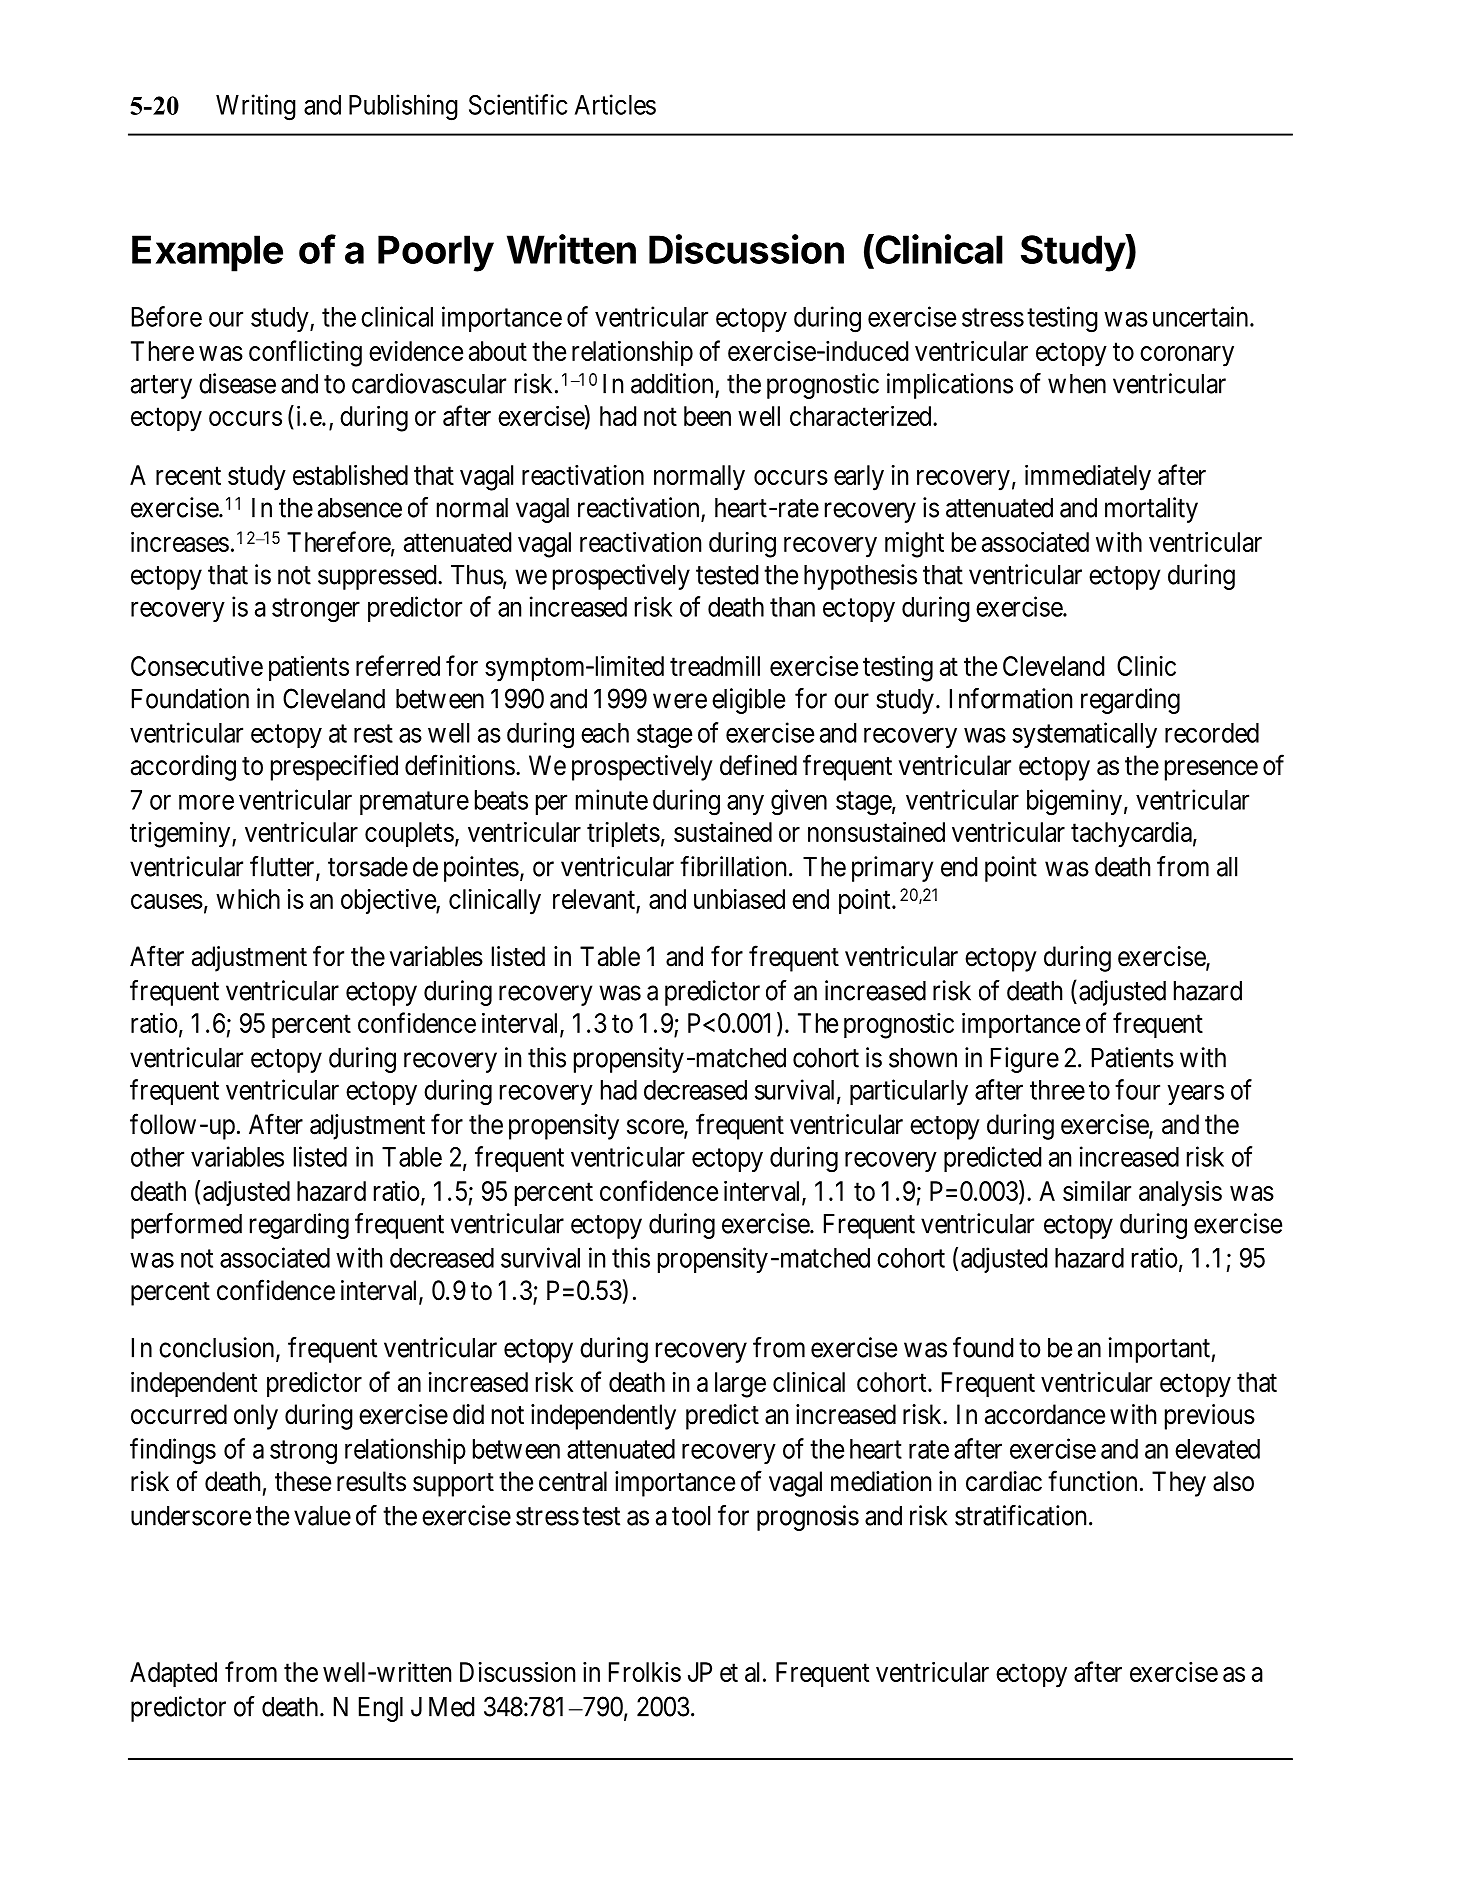 The height and width of the page is (1888, 1459). Describe the element at coordinates (691, 1516) in the page. I see `tool` at that location.
